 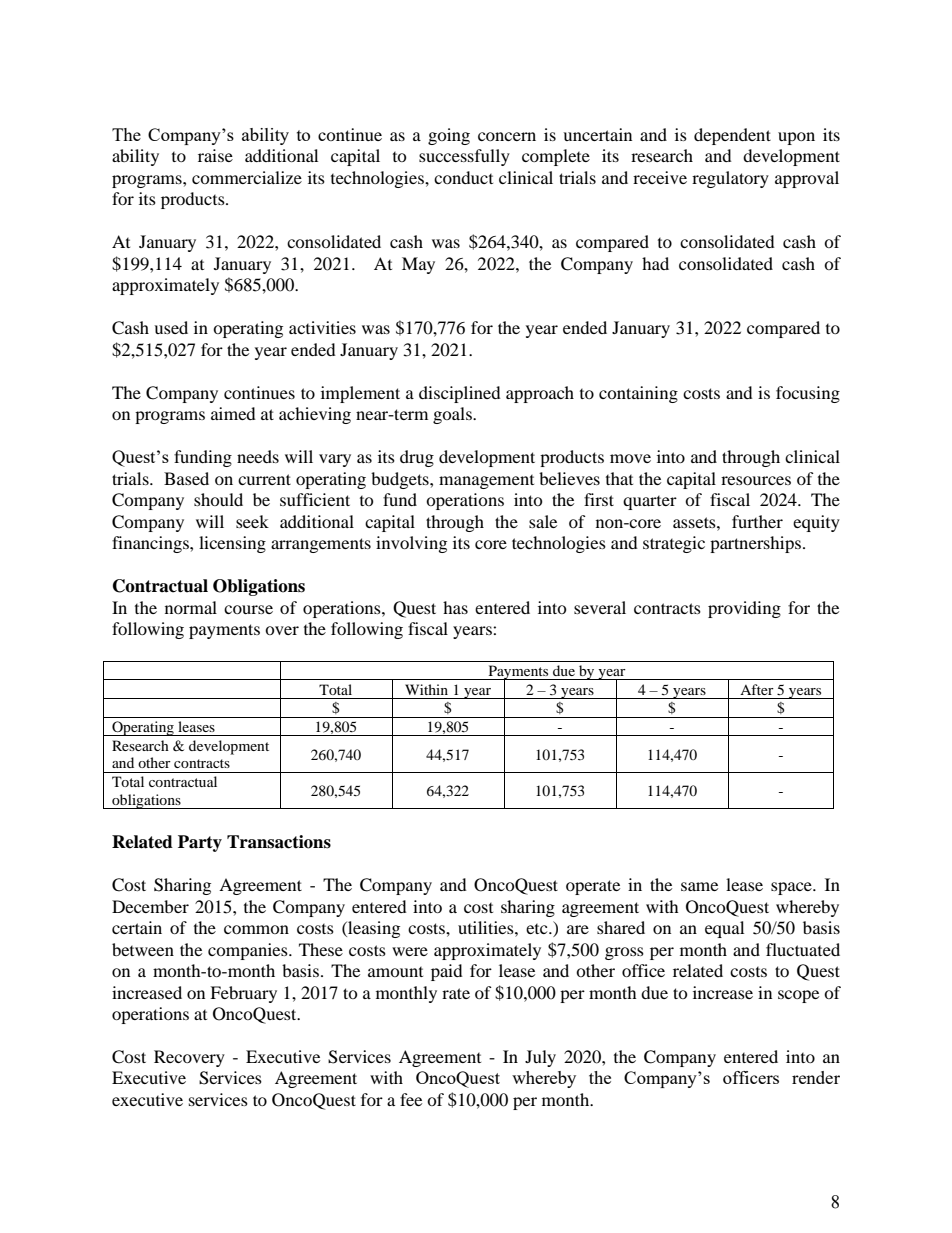 What do you see at coordinates (486, 482) in the screenshot?
I see `management` at bounding box center [486, 482].
